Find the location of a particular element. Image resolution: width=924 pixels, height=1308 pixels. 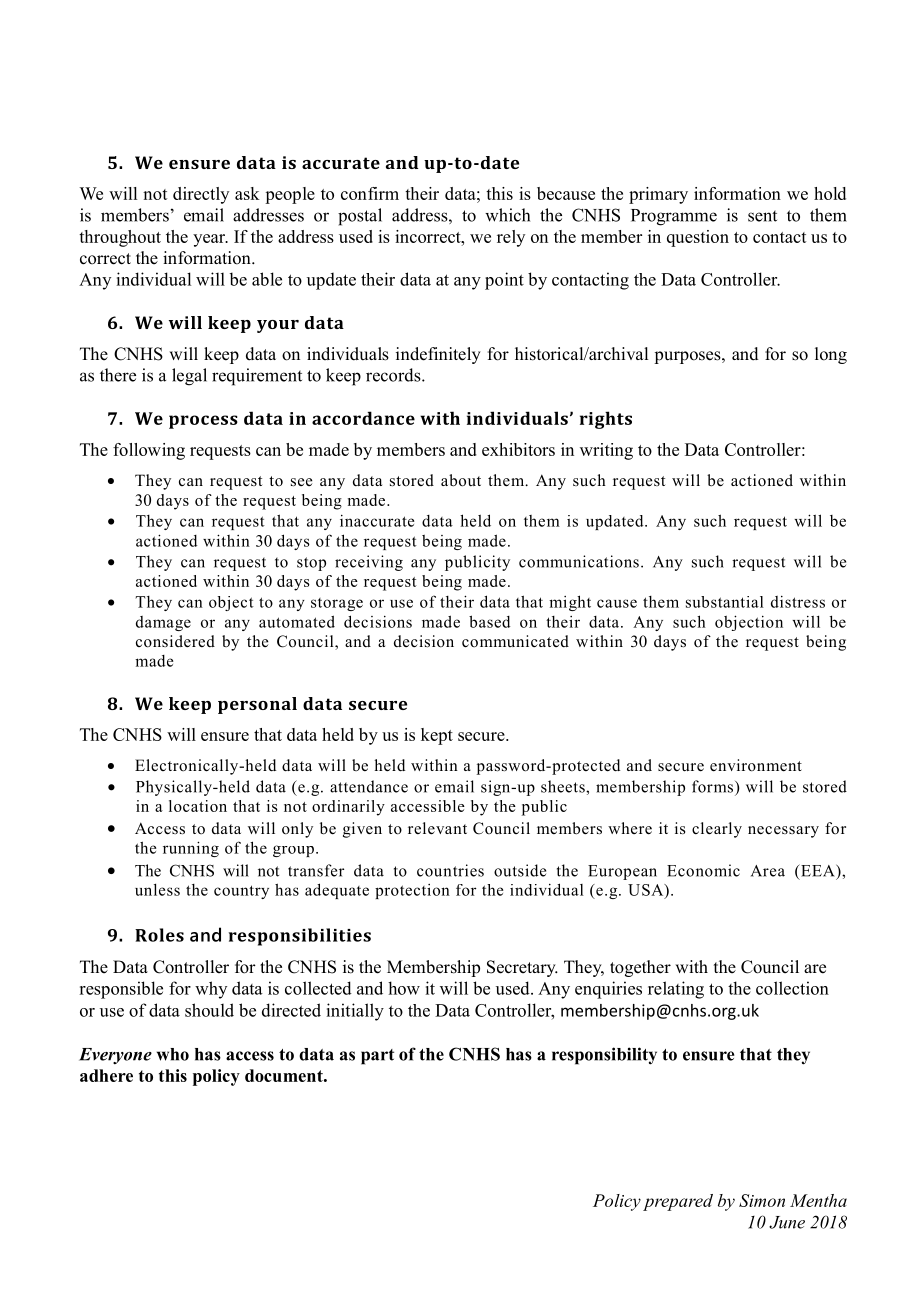

environment is located at coordinates (756, 765).
